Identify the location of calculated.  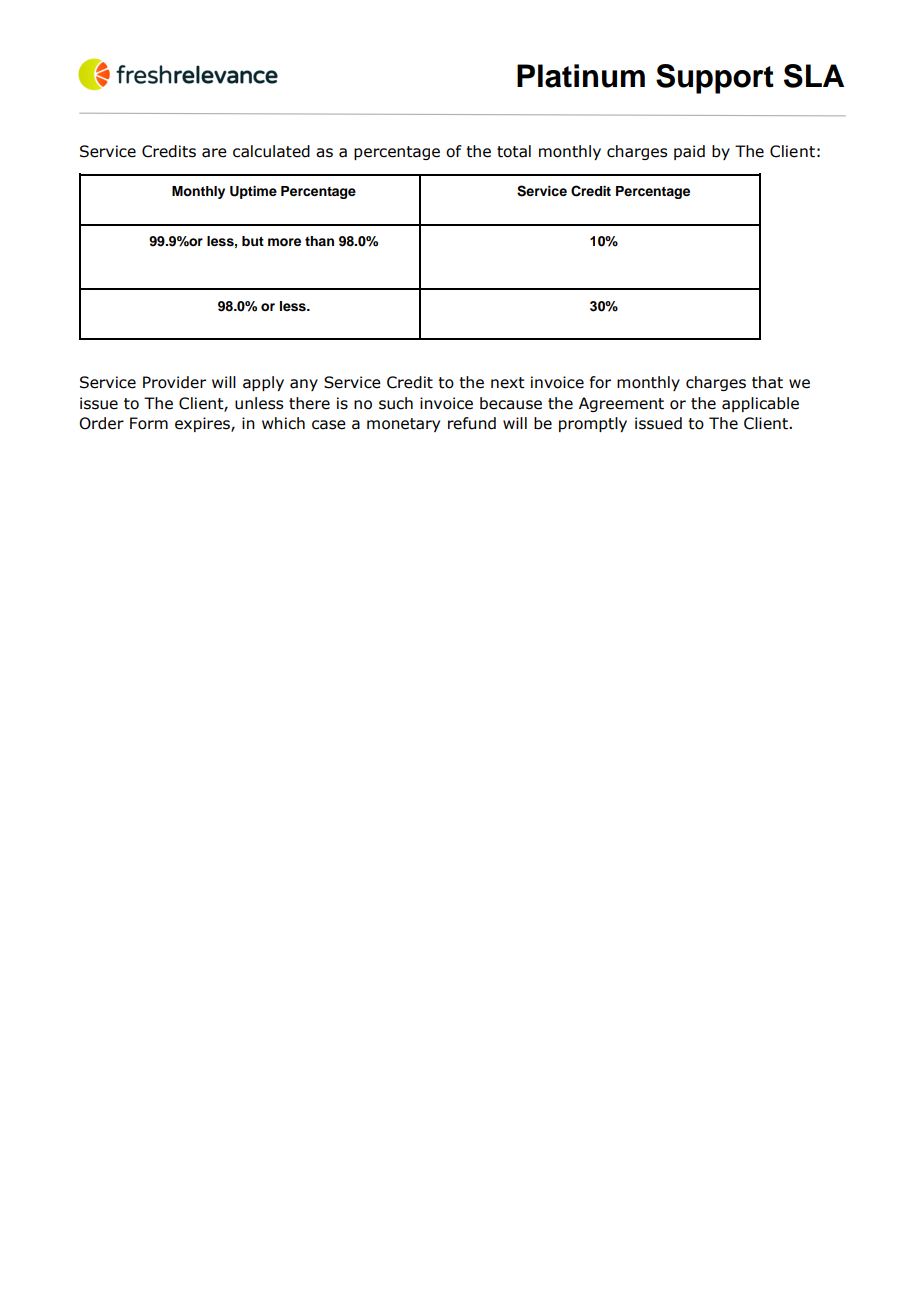
(271, 151).
